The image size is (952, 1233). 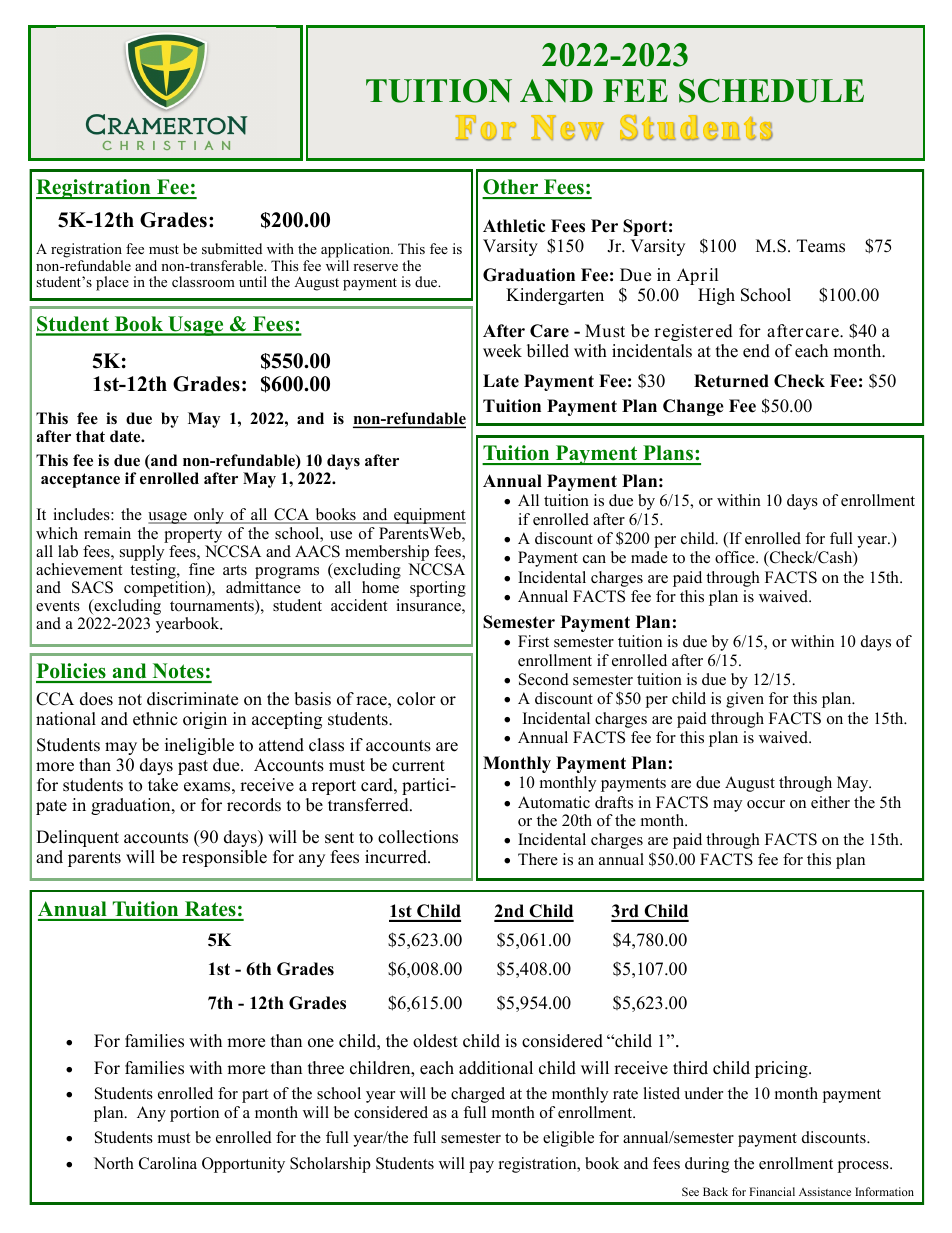 What do you see at coordinates (766, 804) in the image?
I see `occur` at bounding box center [766, 804].
